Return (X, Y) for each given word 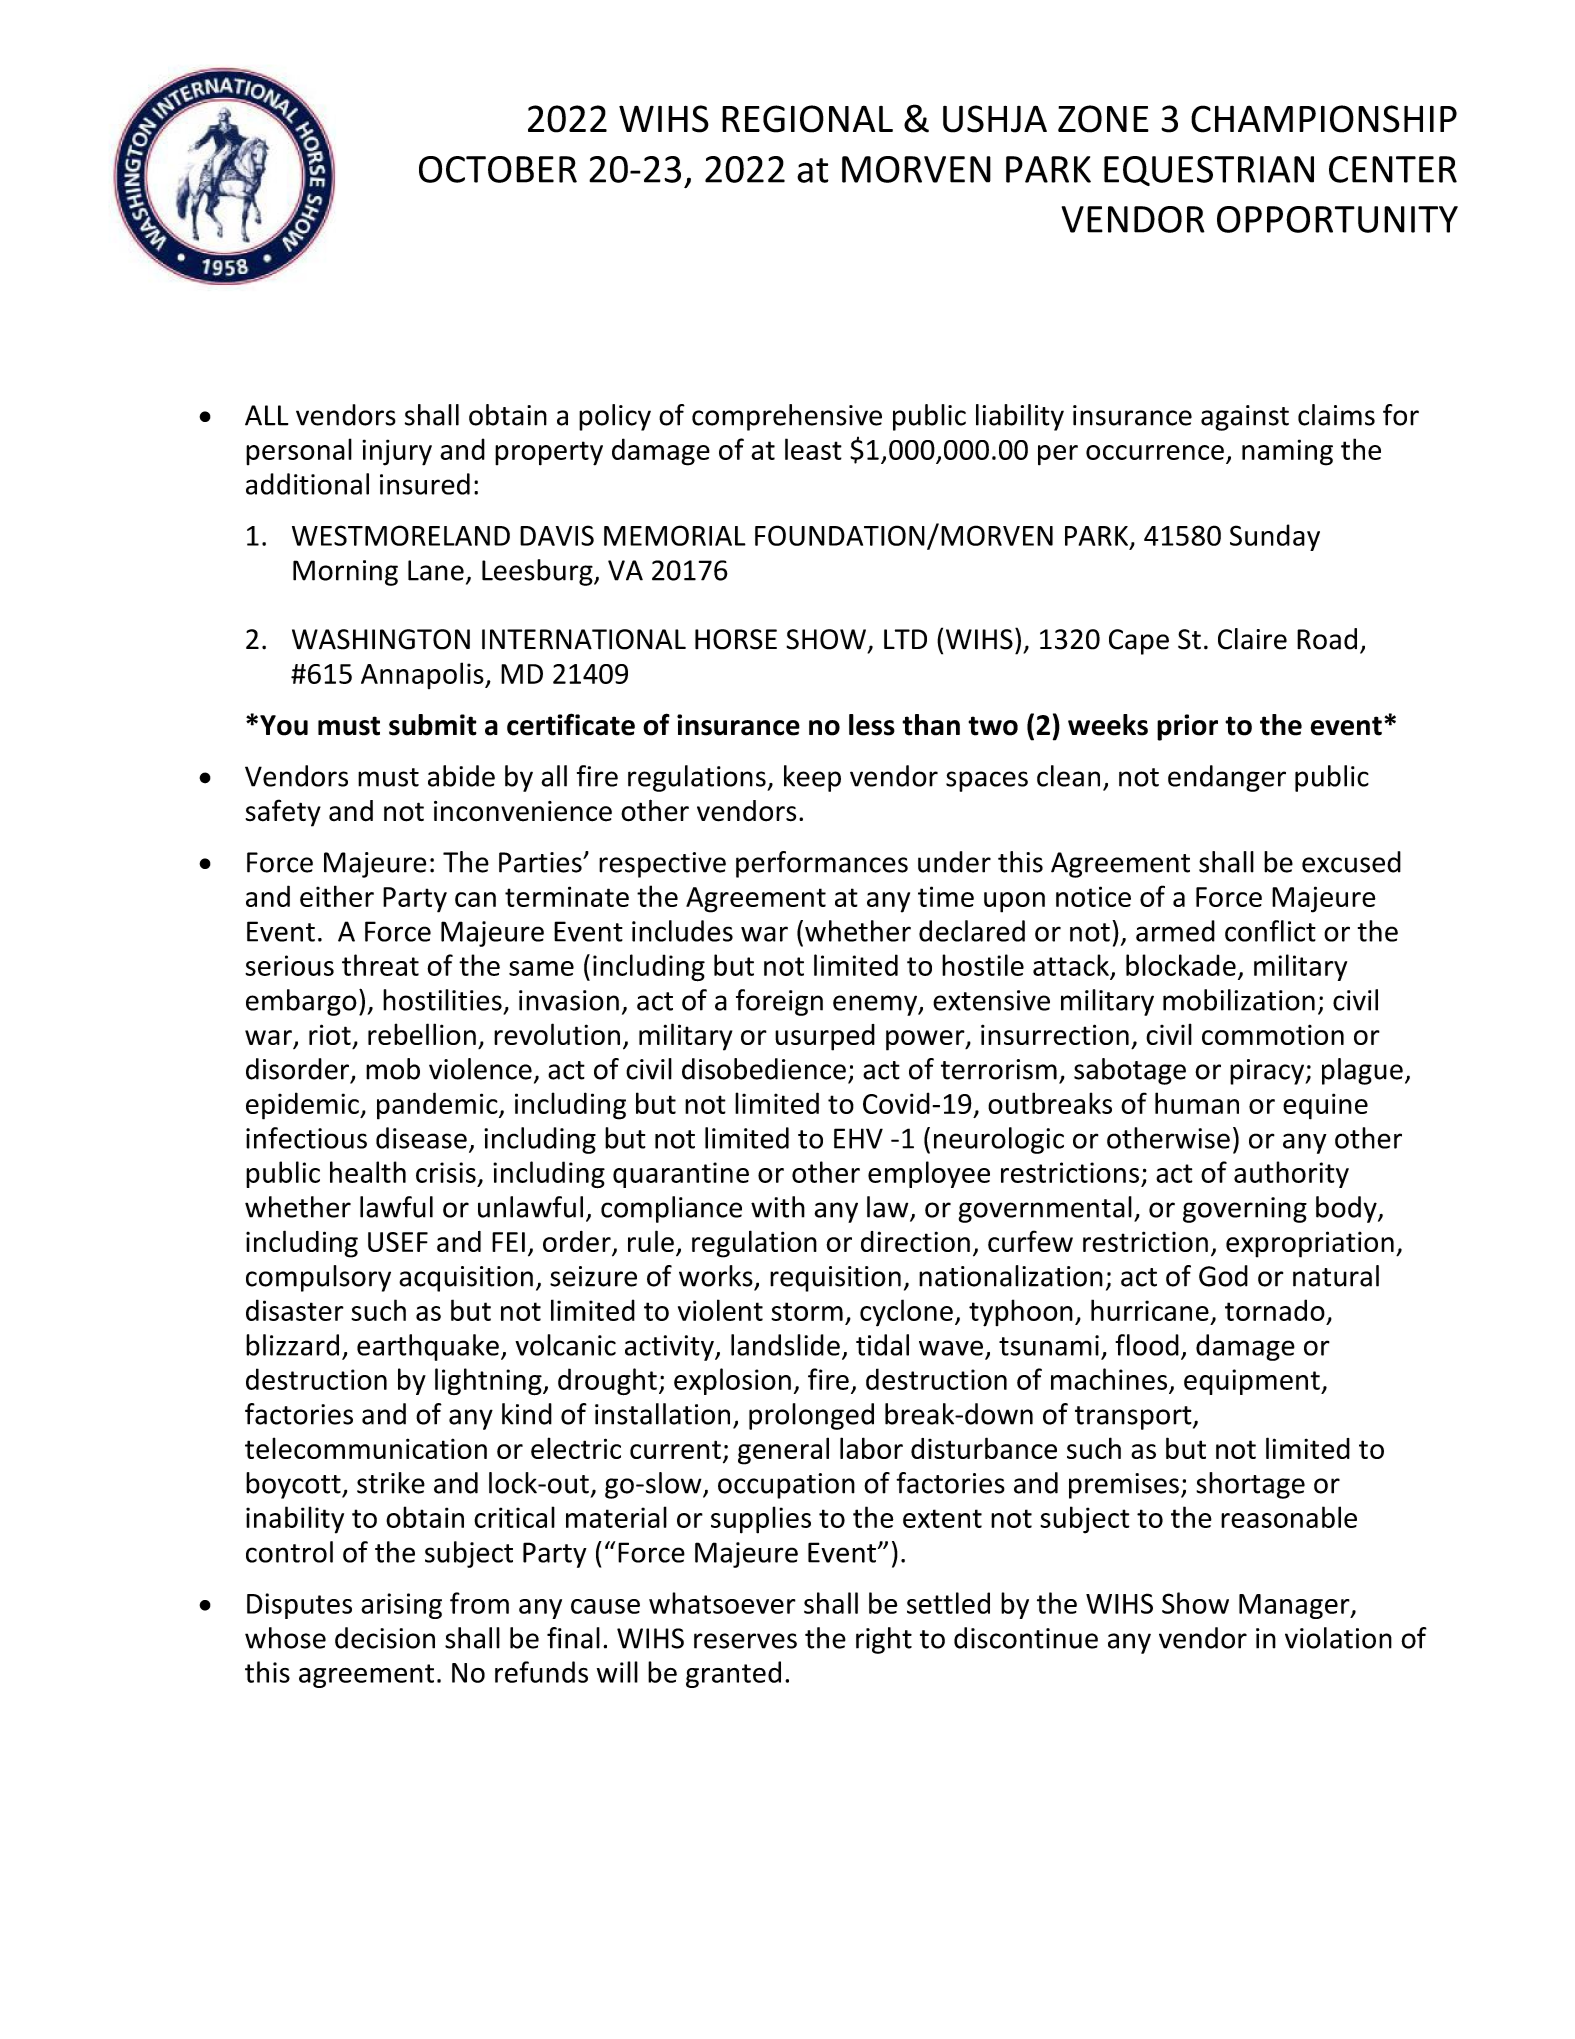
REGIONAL (807, 119)
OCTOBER (498, 169)
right (884, 1640)
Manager (1295, 1606)
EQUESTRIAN (1209, 171)
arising (401, 1606)
